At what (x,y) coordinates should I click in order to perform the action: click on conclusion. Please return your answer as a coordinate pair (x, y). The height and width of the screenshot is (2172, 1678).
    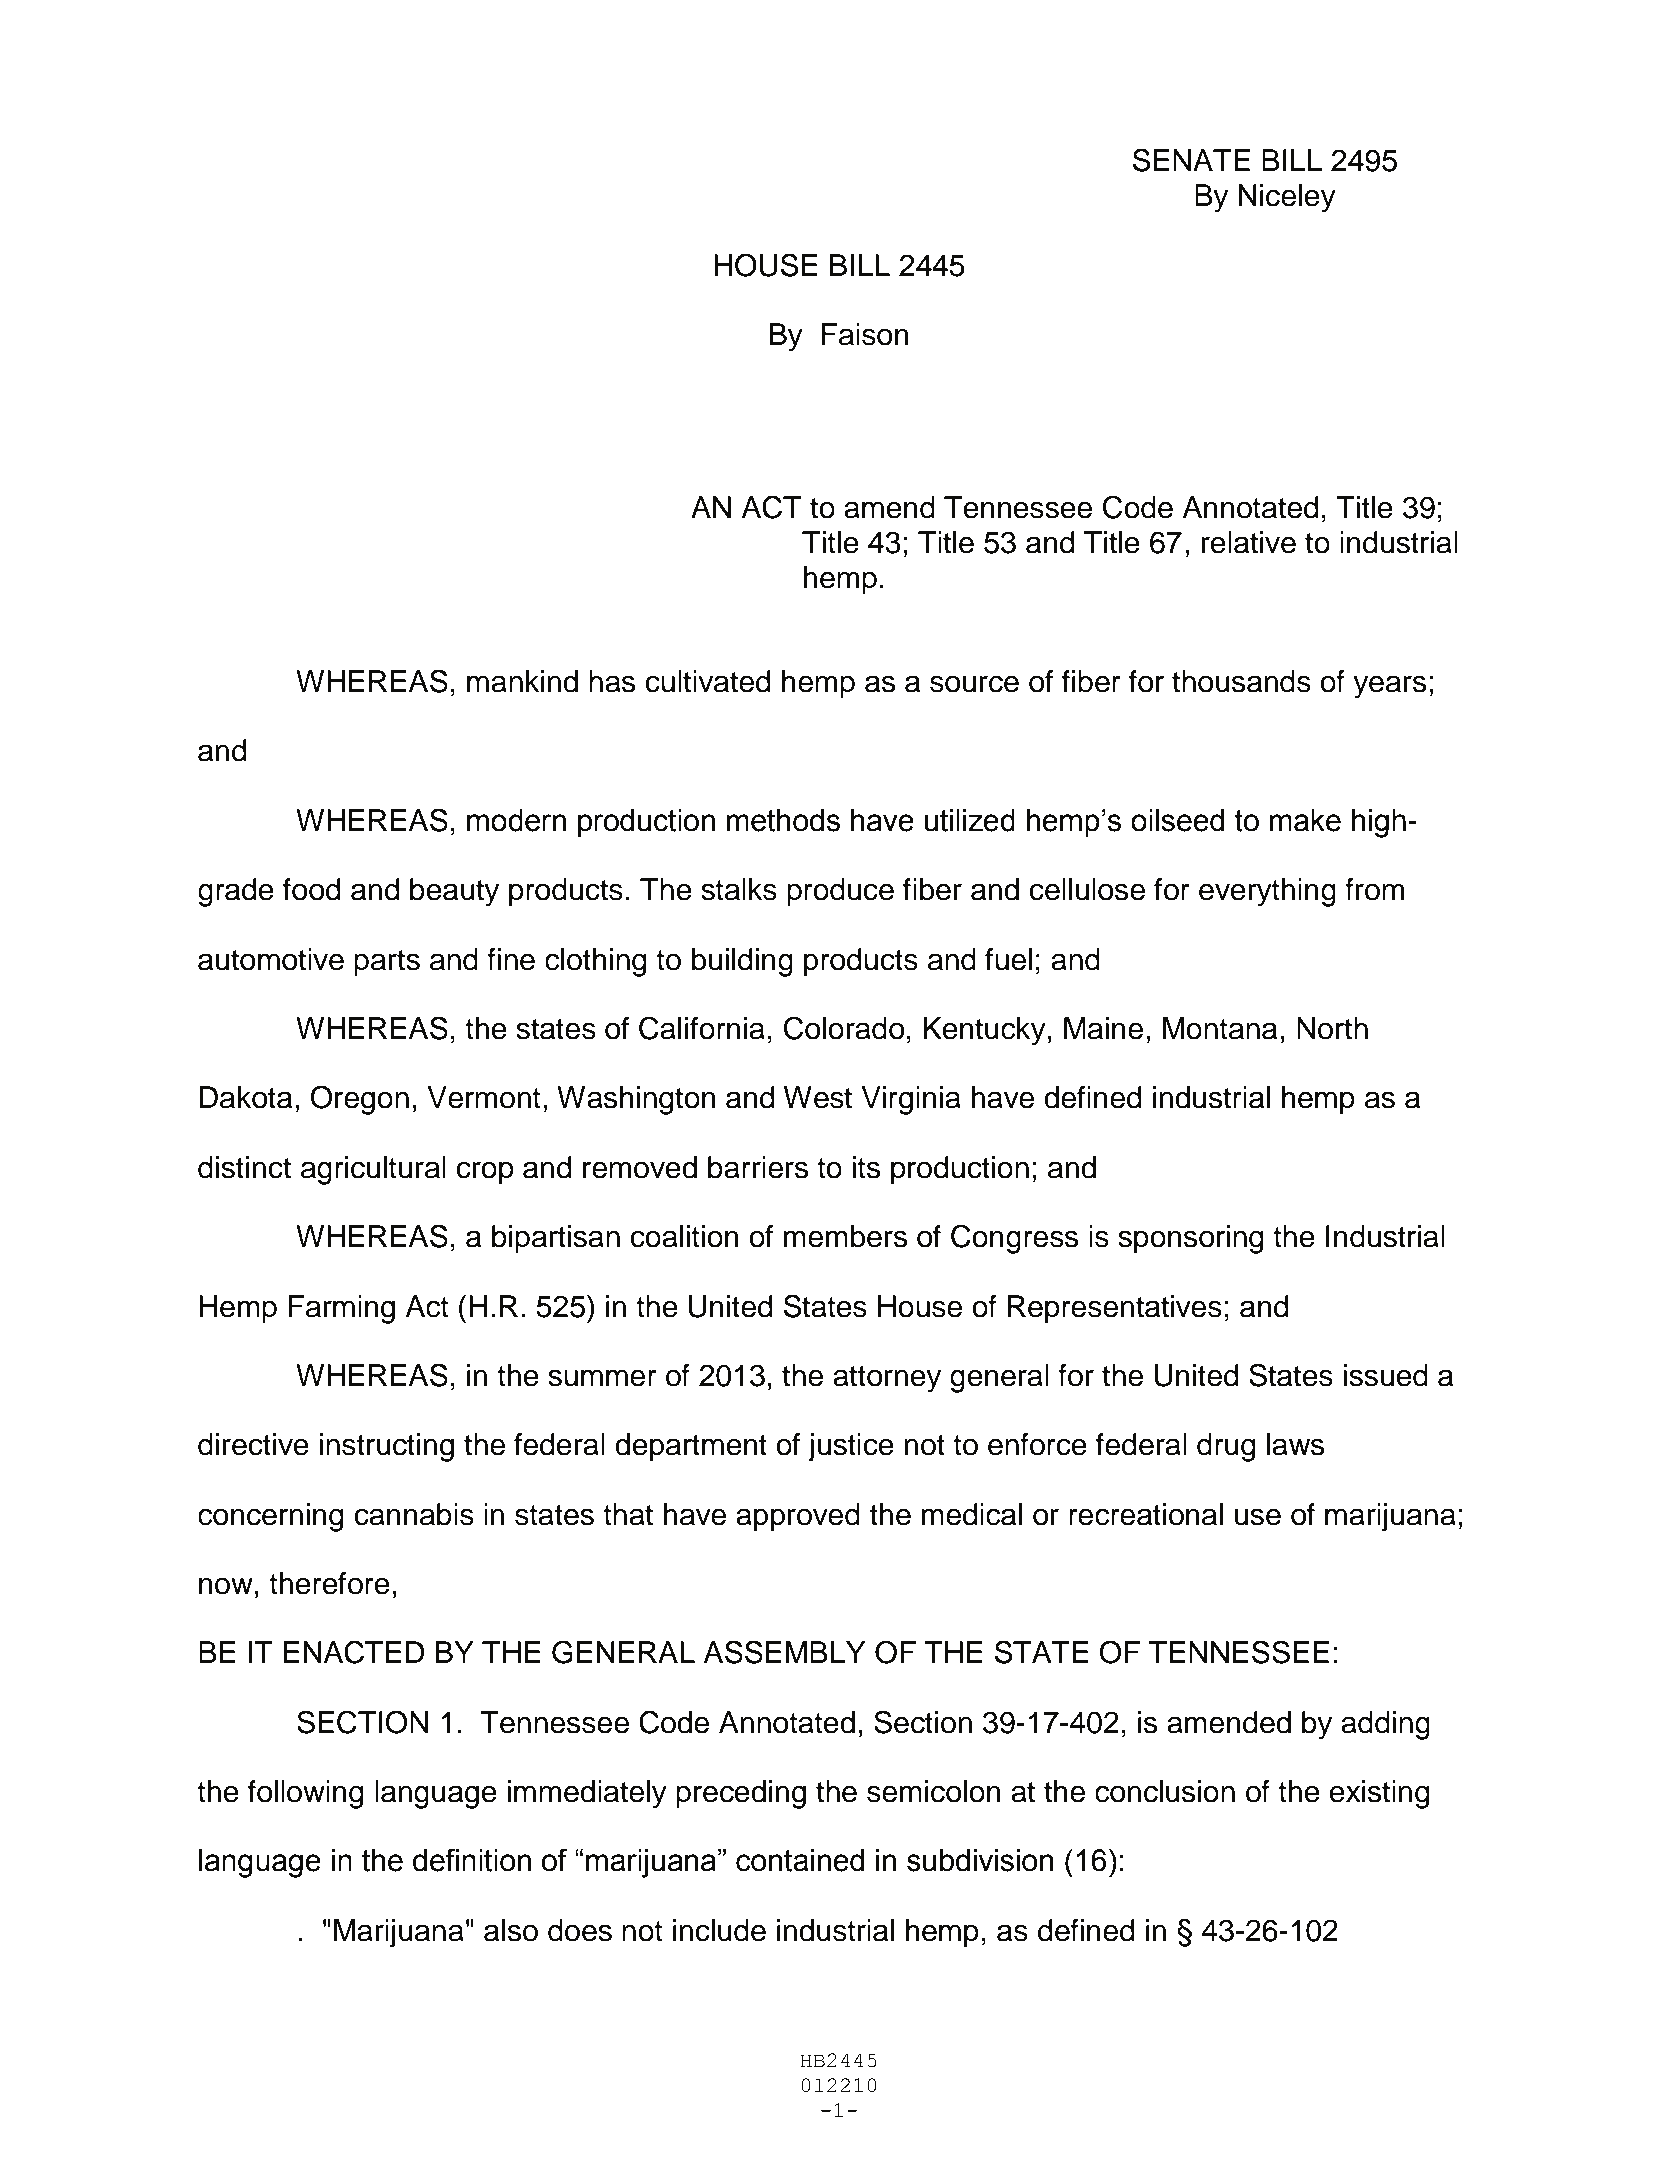
    Looking at the image, I should click on (1165, 1791).
